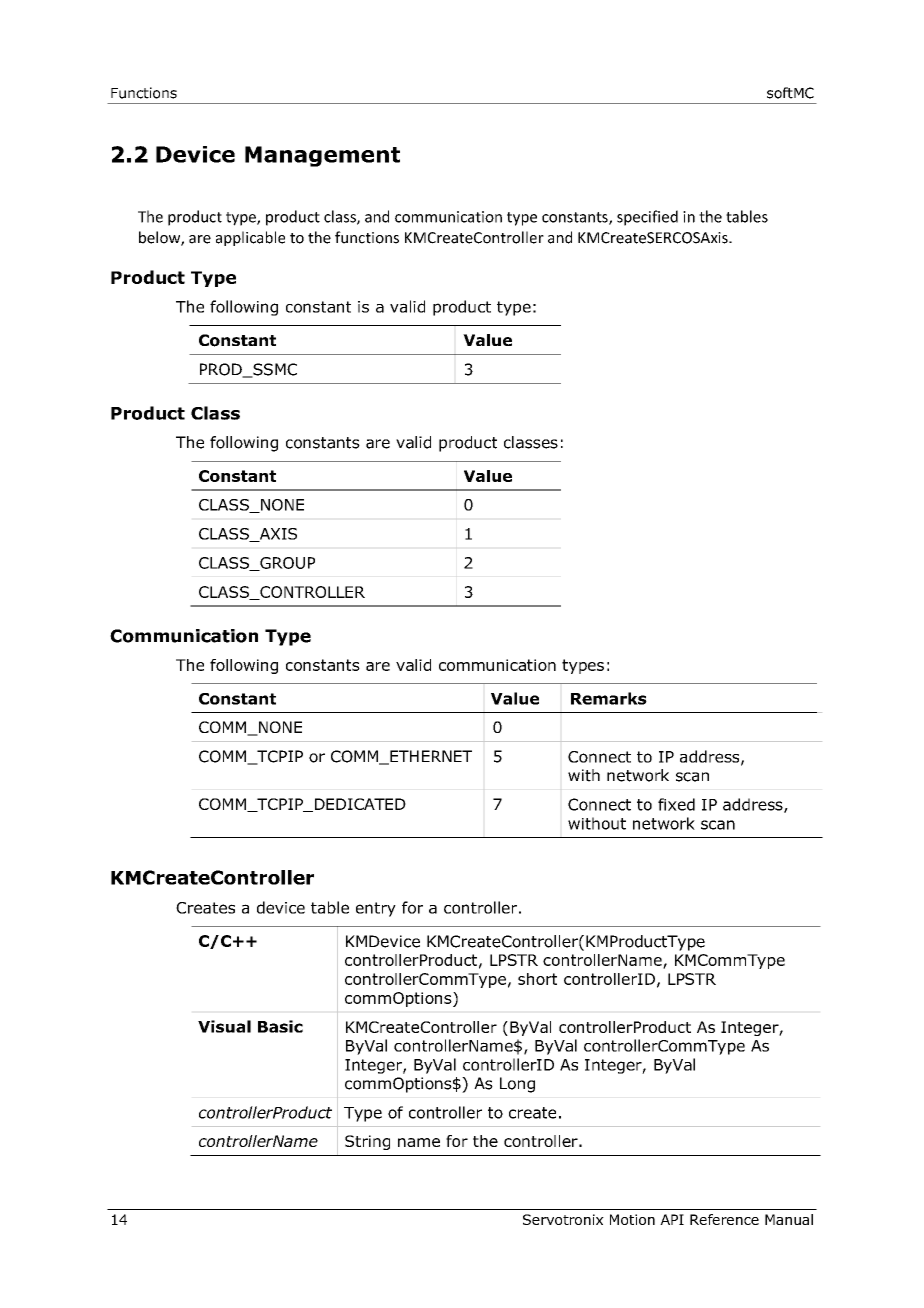 The height and width of the screenshot is (1308, 924). What do you see at coordinates (224, 1026) in the screenshot?
I see `Visual` at bounding box center [224, 1026].
